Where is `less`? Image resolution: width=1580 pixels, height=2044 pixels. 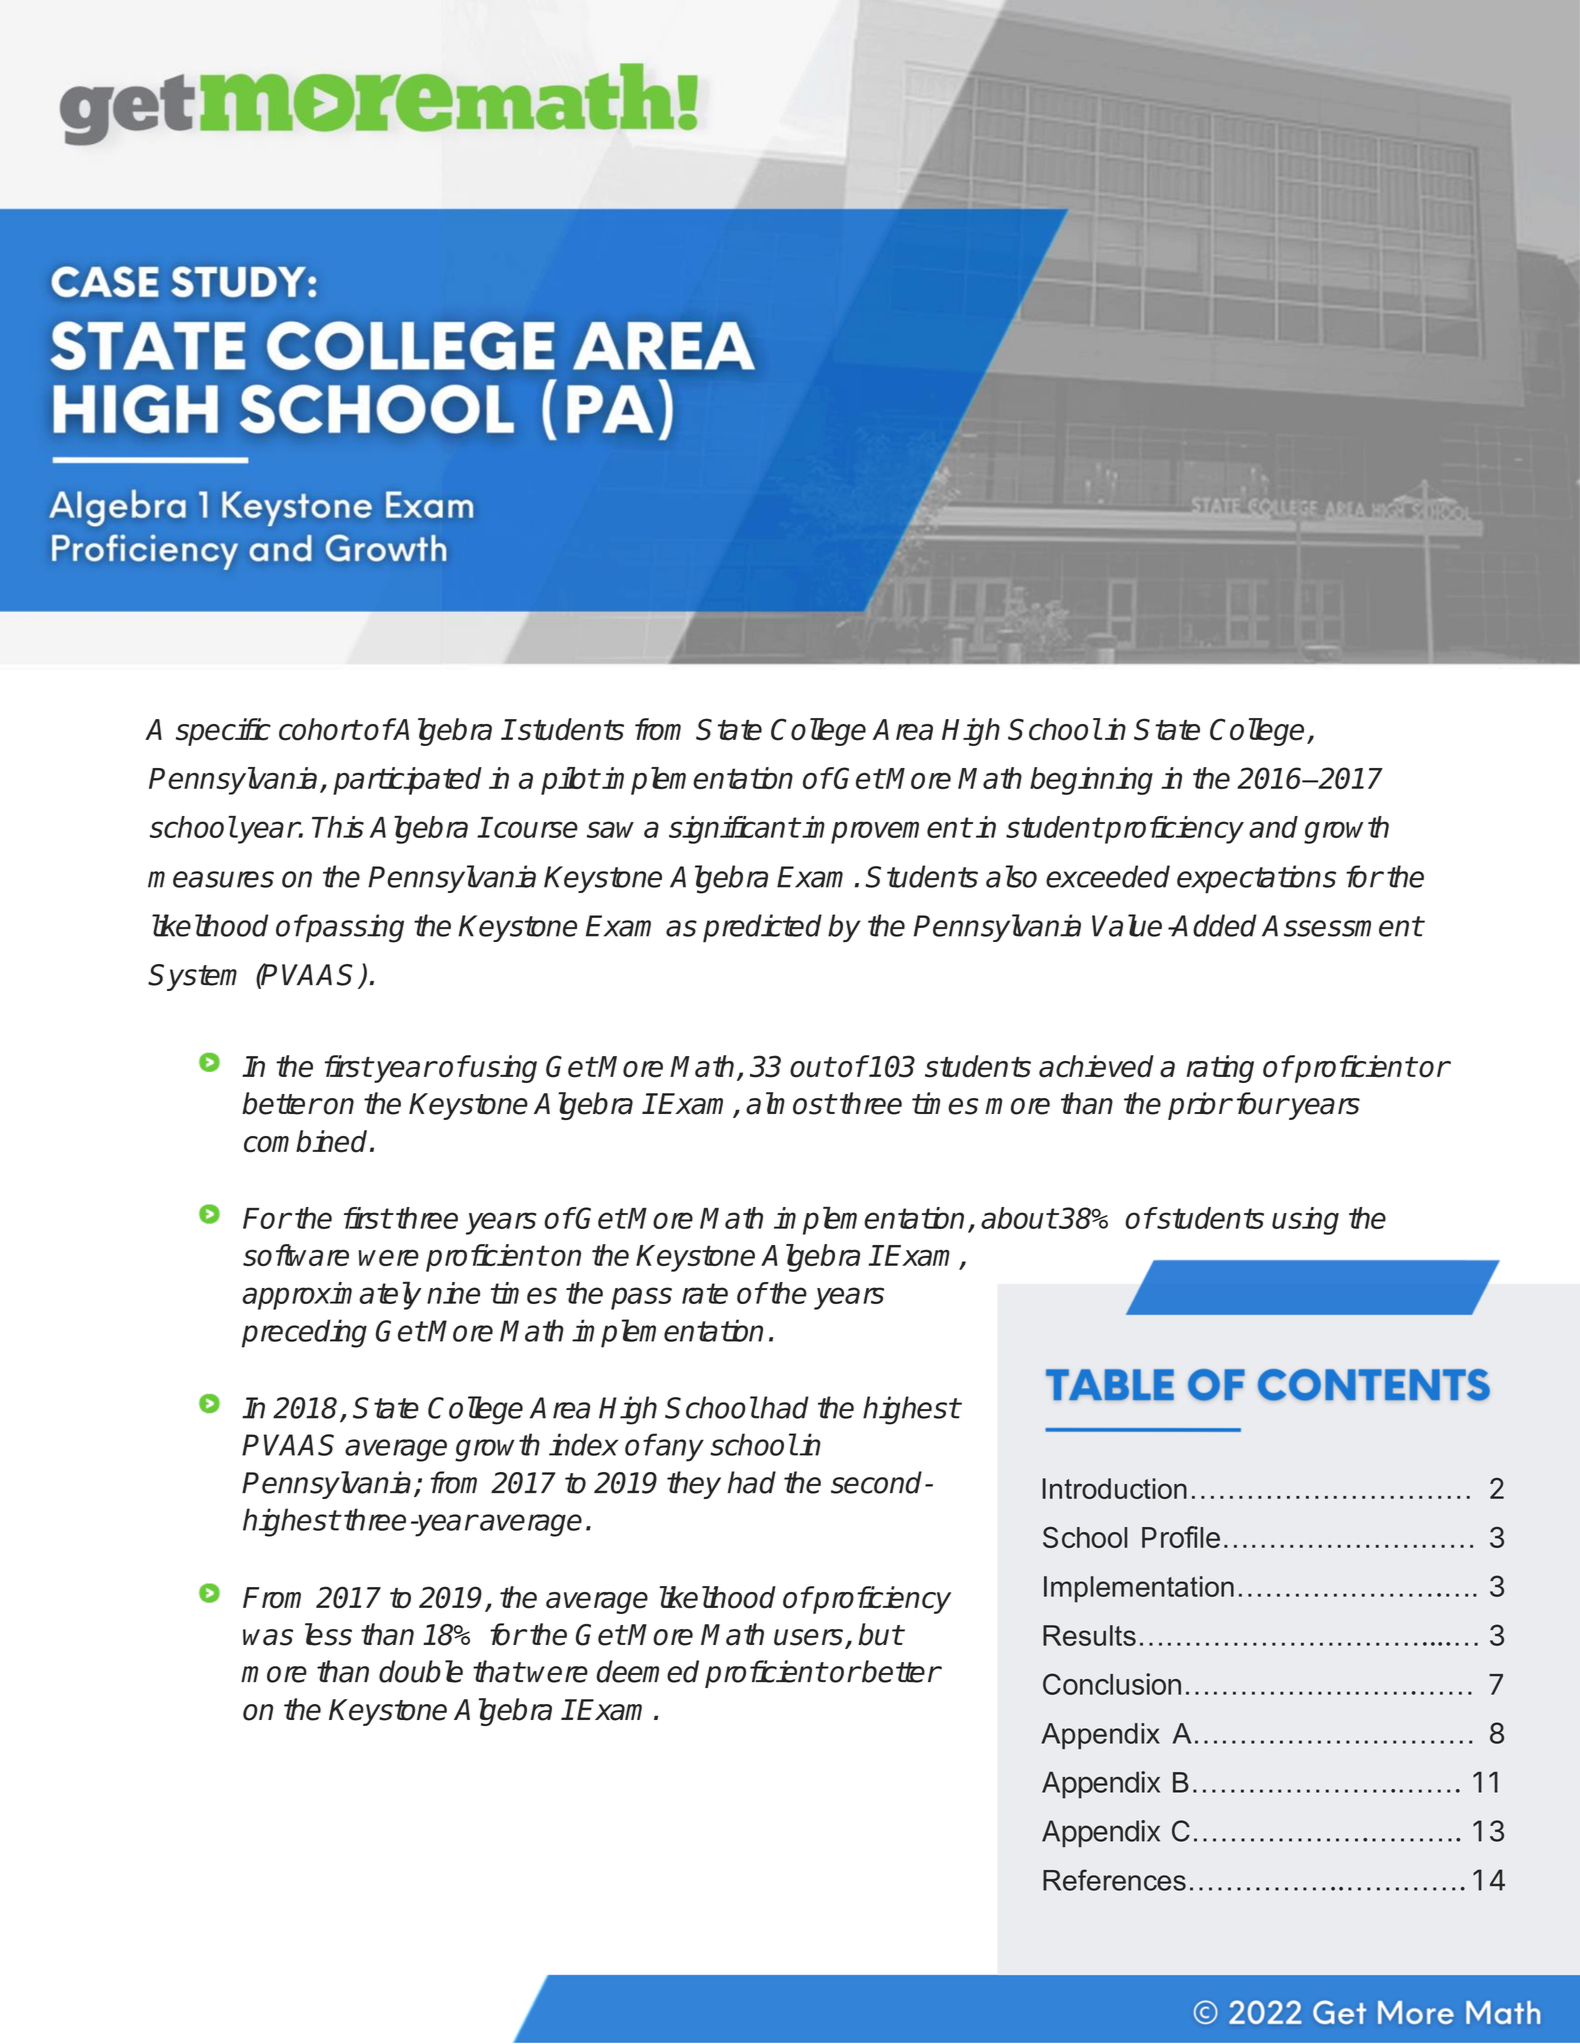 less is located at coordinates (328, 1634).
